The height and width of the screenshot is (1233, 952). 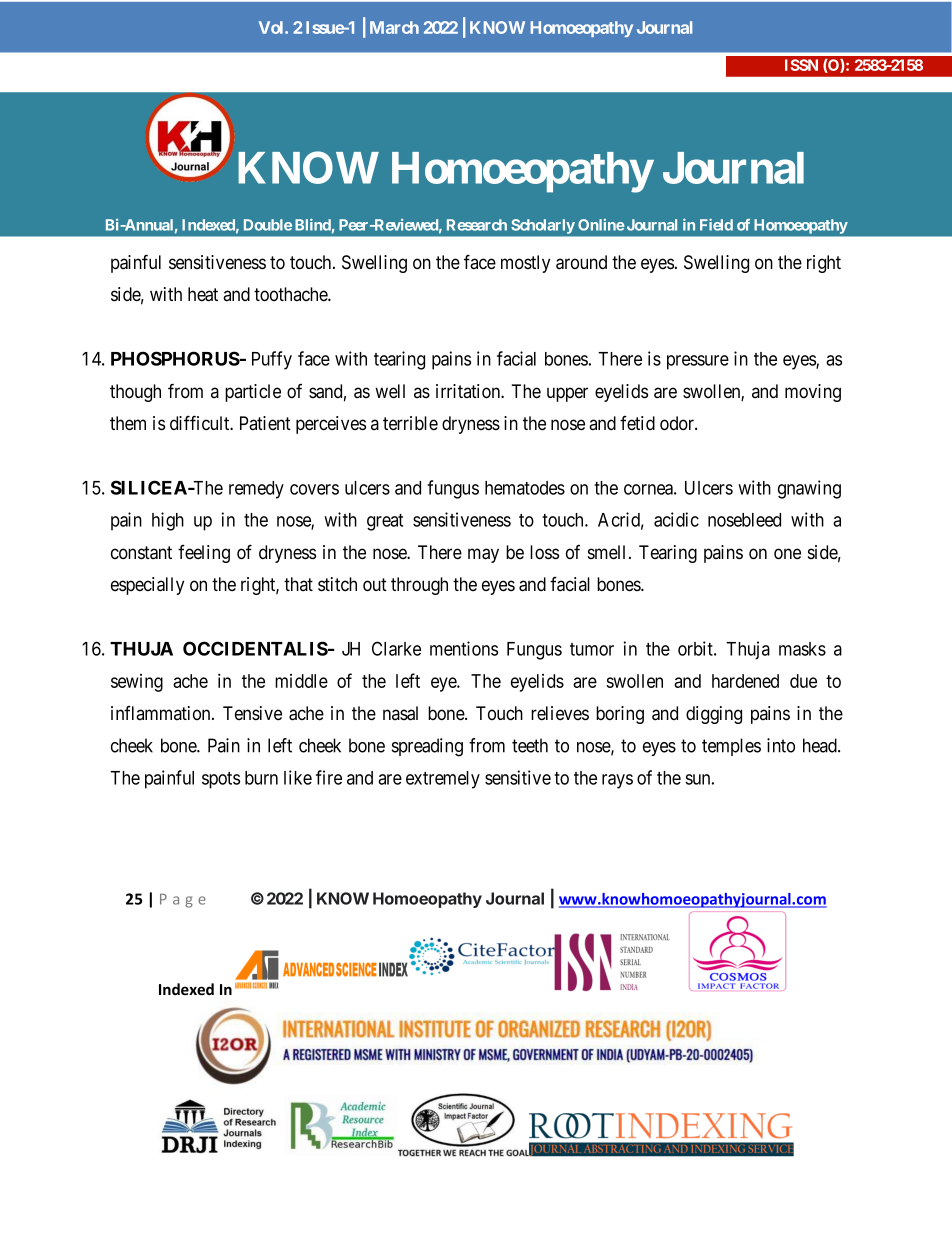 I want to click on March, so click(x=394, y=27).
